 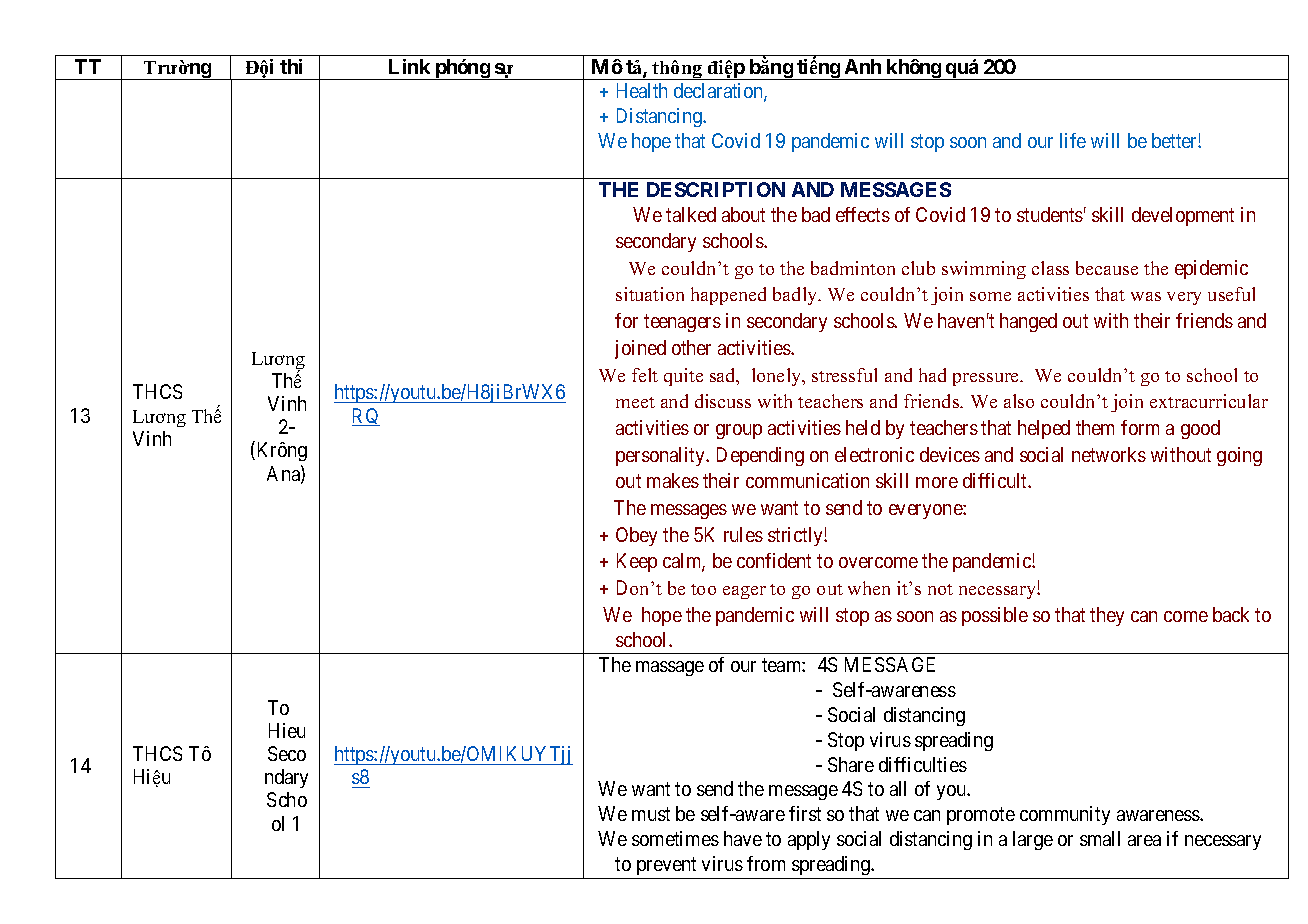 I want to click on apply, so click(x=809, y=840).
